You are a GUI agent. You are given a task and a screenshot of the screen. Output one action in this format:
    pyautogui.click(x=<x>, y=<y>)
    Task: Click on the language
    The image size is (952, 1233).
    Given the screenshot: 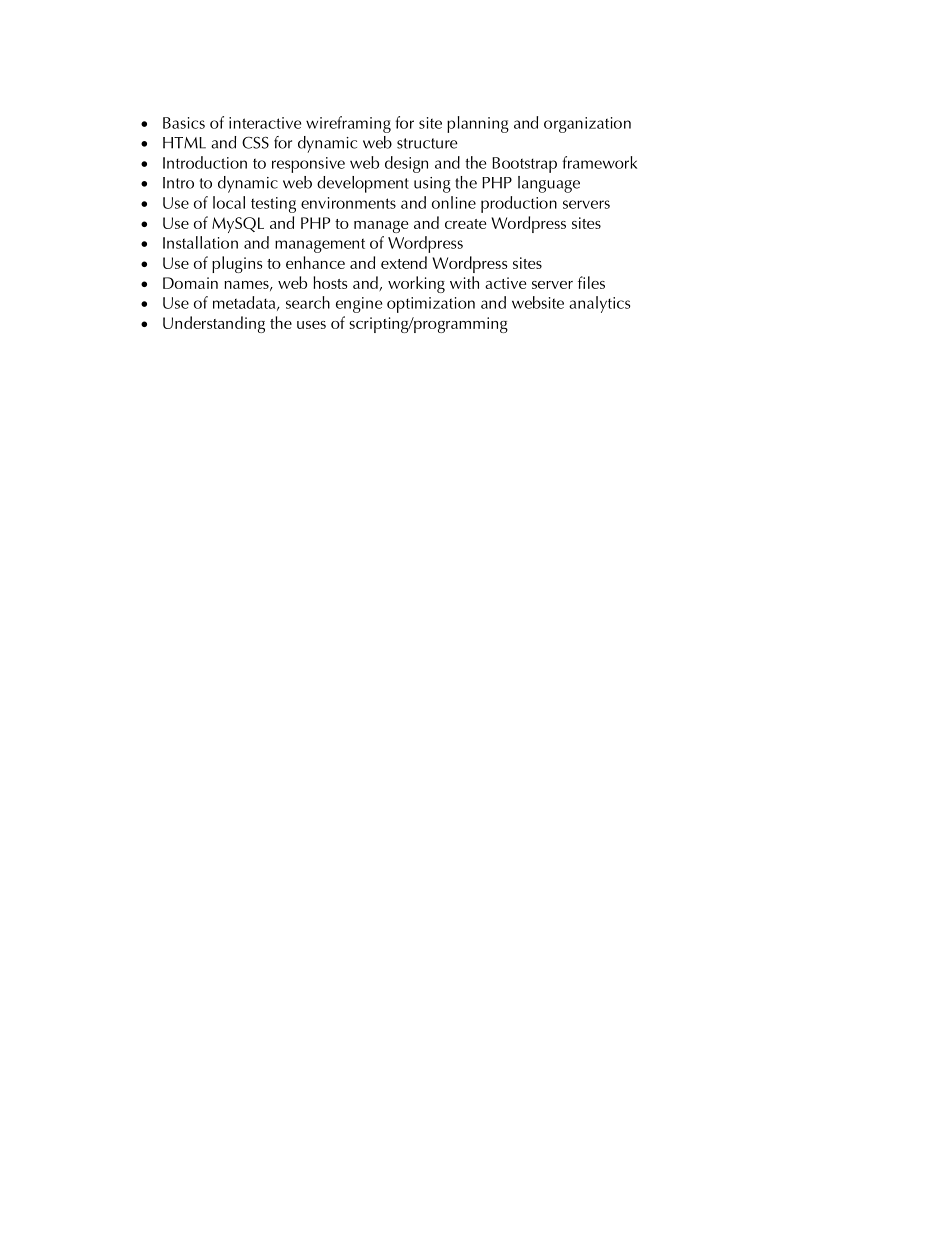 What is the action you would take?
    pyautogui.click(x=549, y=184)
